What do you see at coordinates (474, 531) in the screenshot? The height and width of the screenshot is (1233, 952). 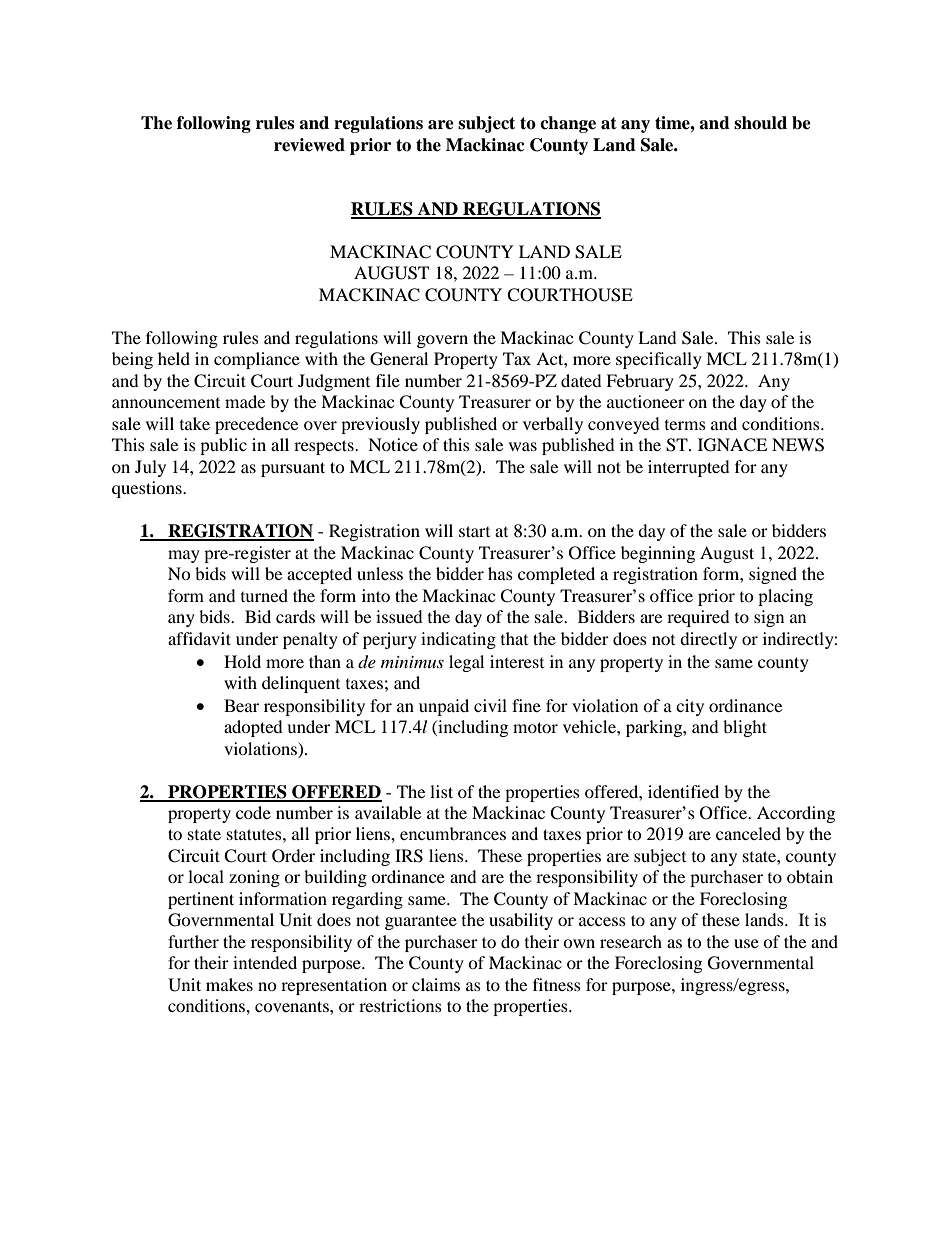 I see `start` at bounding box center [474, 531].
